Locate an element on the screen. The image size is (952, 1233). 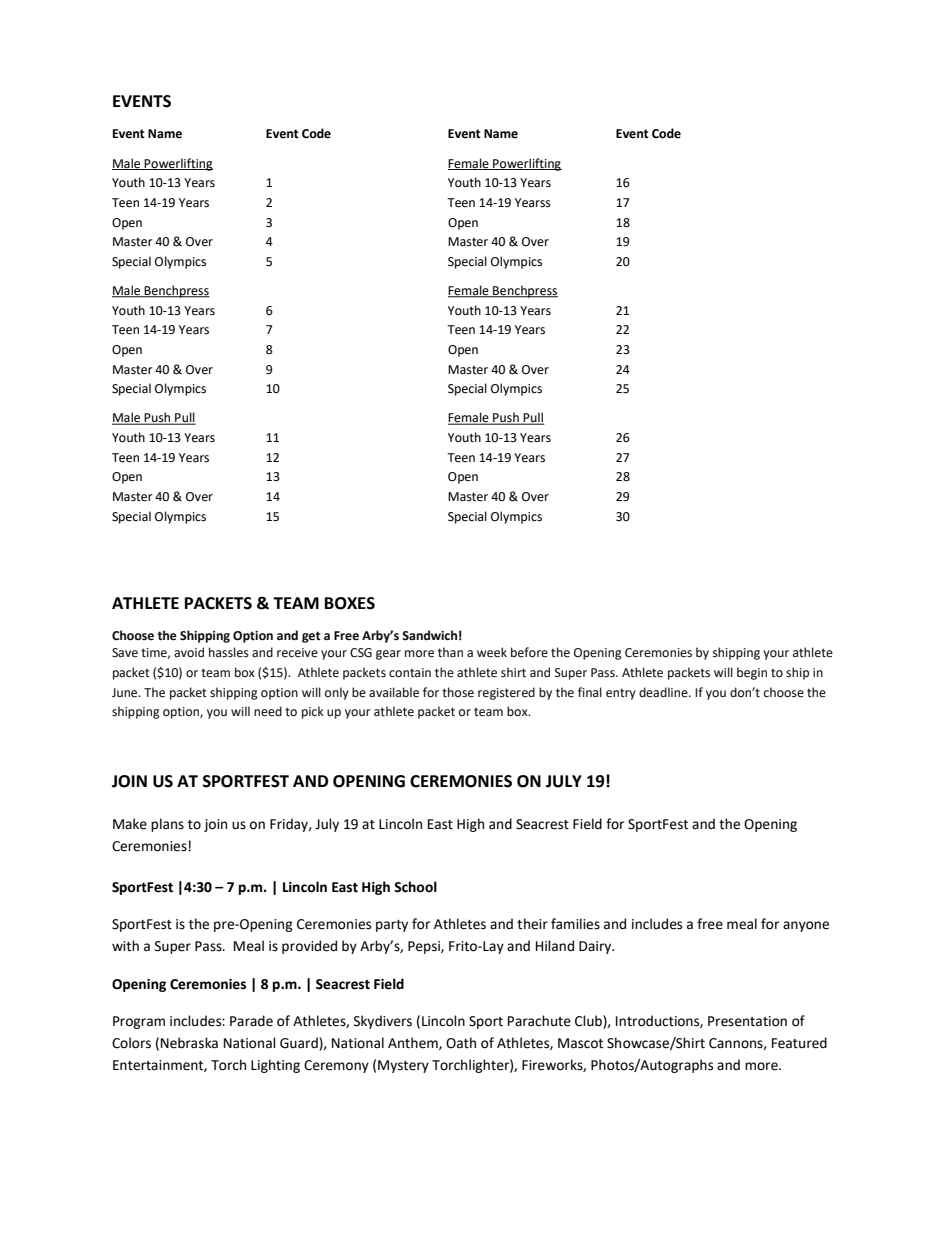
begin is located at coordinates (752, 673).
